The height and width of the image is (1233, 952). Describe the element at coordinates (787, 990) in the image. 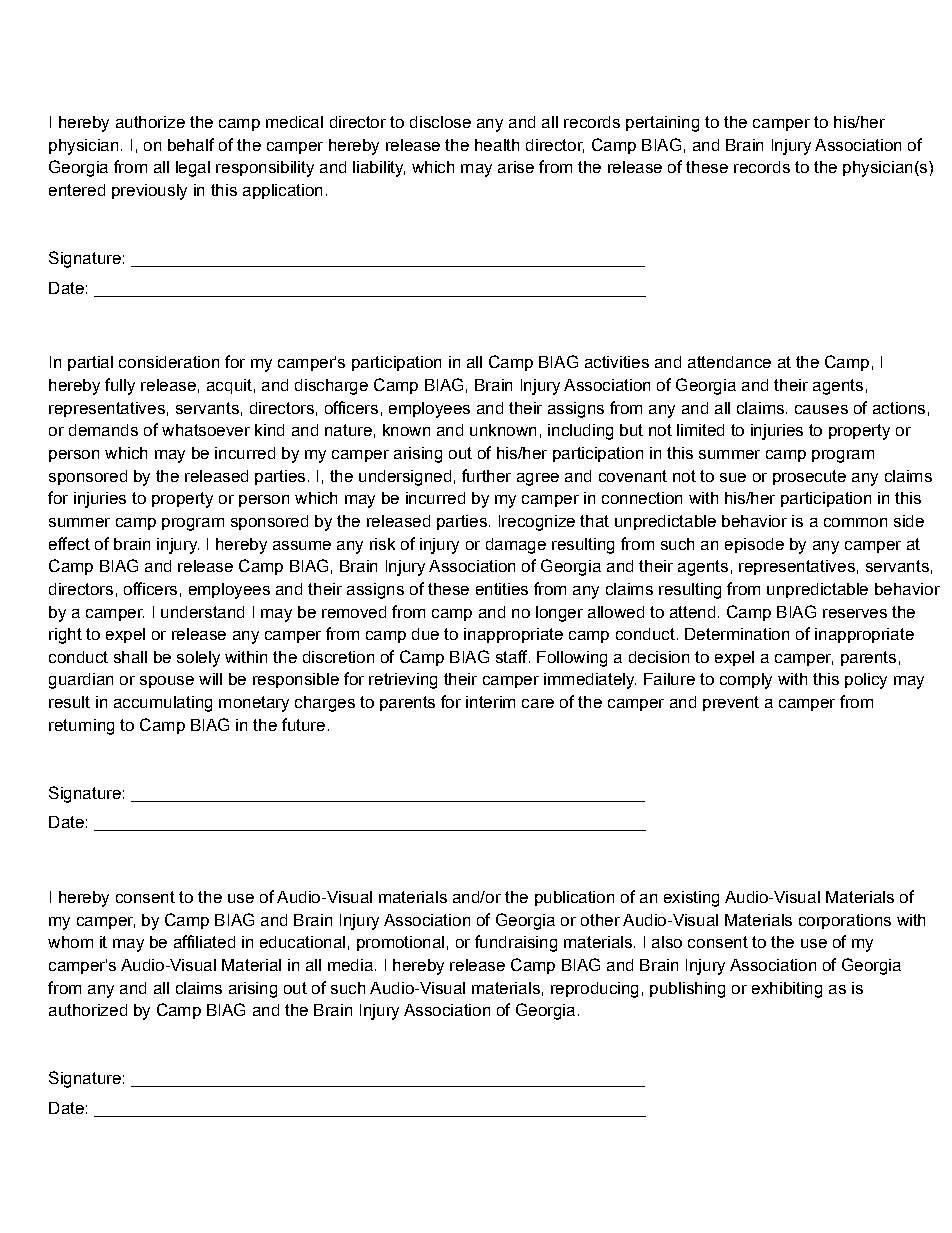

I see `exhibiting` at that location.
